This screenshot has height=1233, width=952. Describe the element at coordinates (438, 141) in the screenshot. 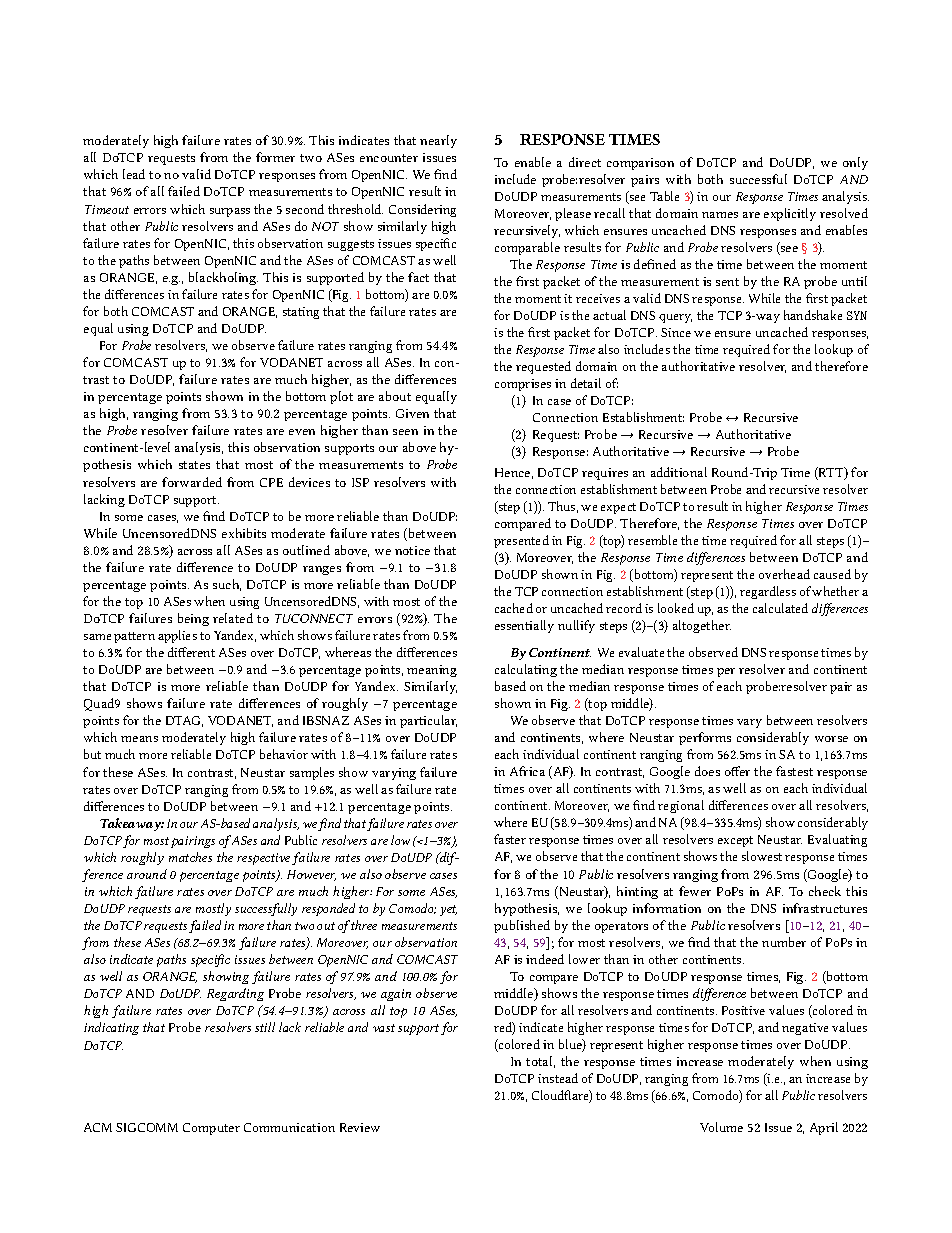

I see `nearly` at that location.
